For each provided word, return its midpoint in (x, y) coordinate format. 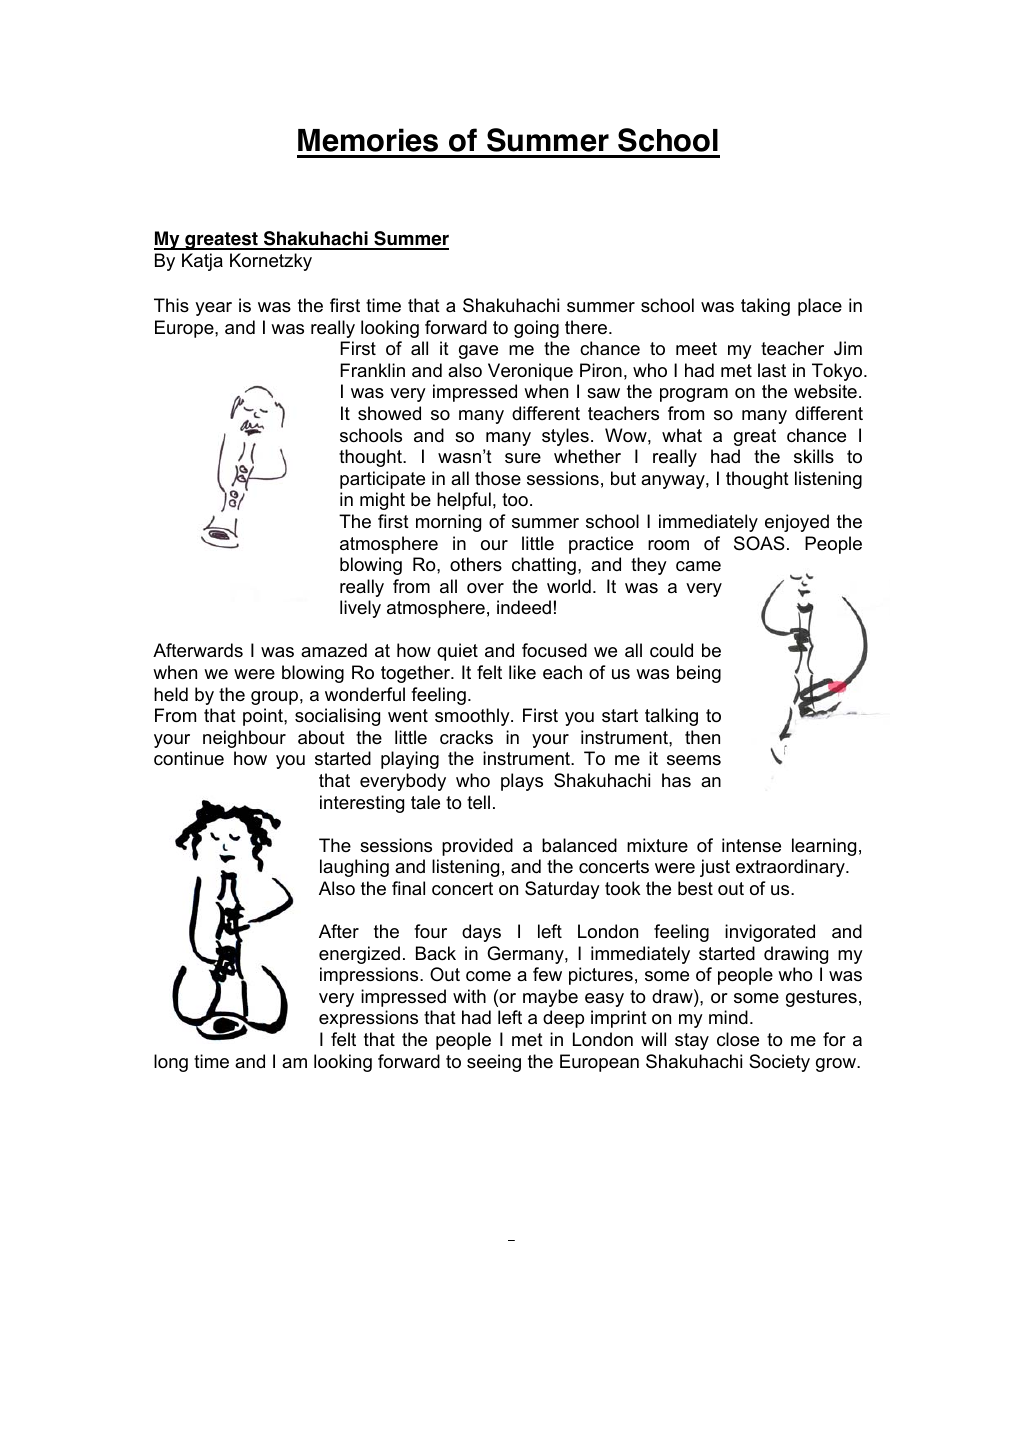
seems (694, 760)
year (213, 309)
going (536, 329)
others (476, 564)
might (382, 501)
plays (522, 782)
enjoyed (797, 523)
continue (189, 758)
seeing (494, 1063)
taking (765, 307)
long (171, 1063)
